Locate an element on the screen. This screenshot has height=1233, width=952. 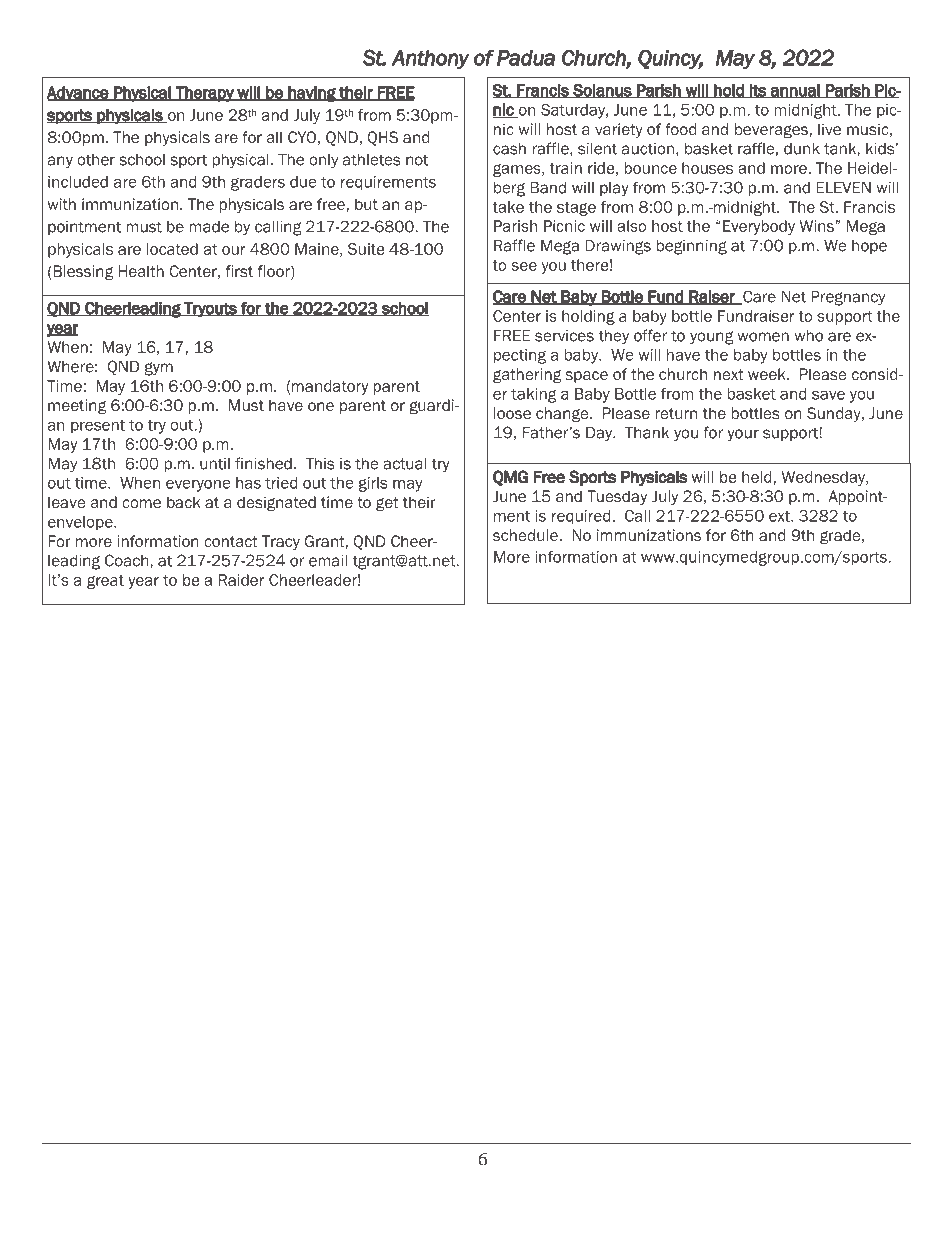
loose is located at coordinates (512, 413).
